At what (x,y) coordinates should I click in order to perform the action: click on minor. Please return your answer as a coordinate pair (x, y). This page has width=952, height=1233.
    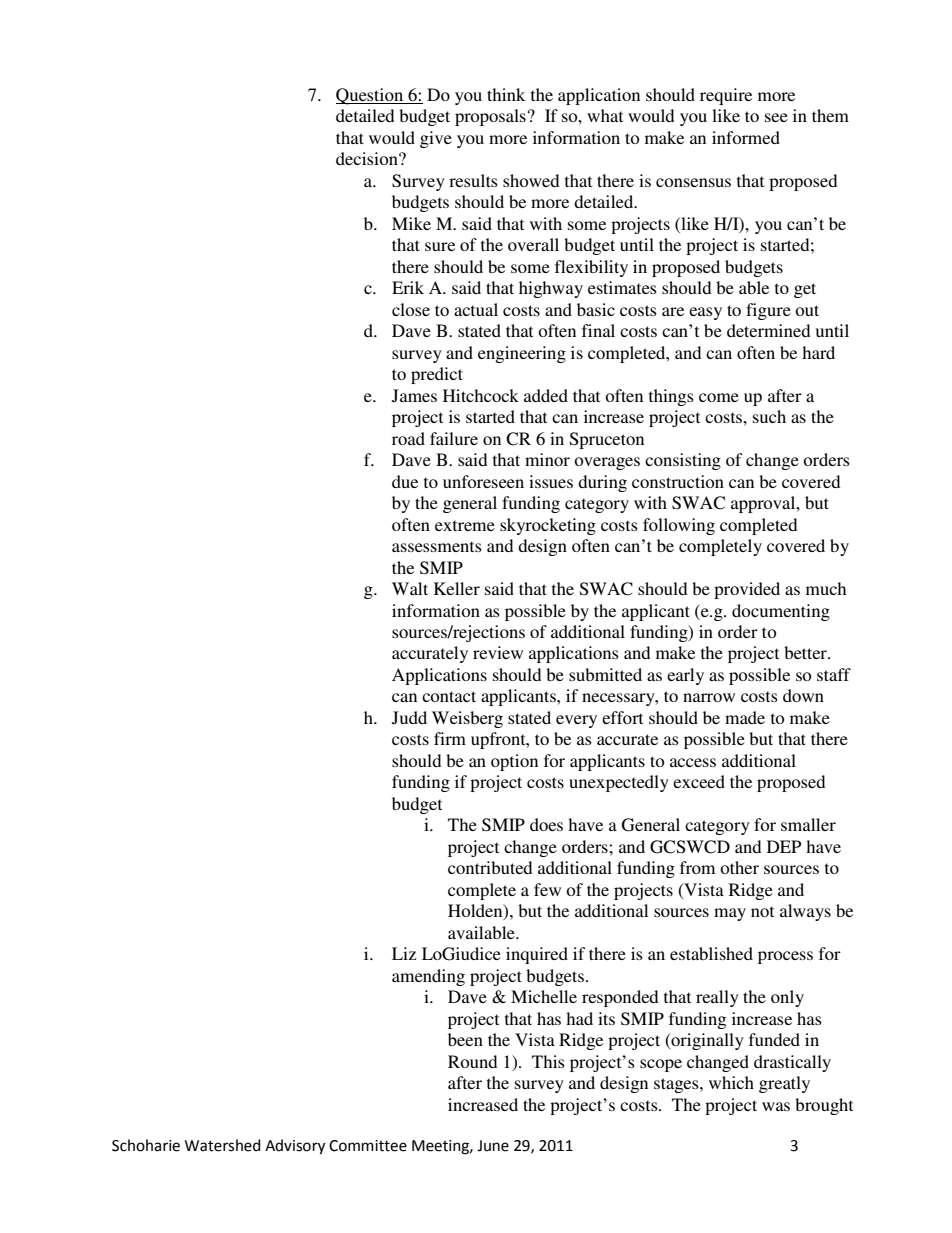
    Looking at the image, I should click on (547, 459).
